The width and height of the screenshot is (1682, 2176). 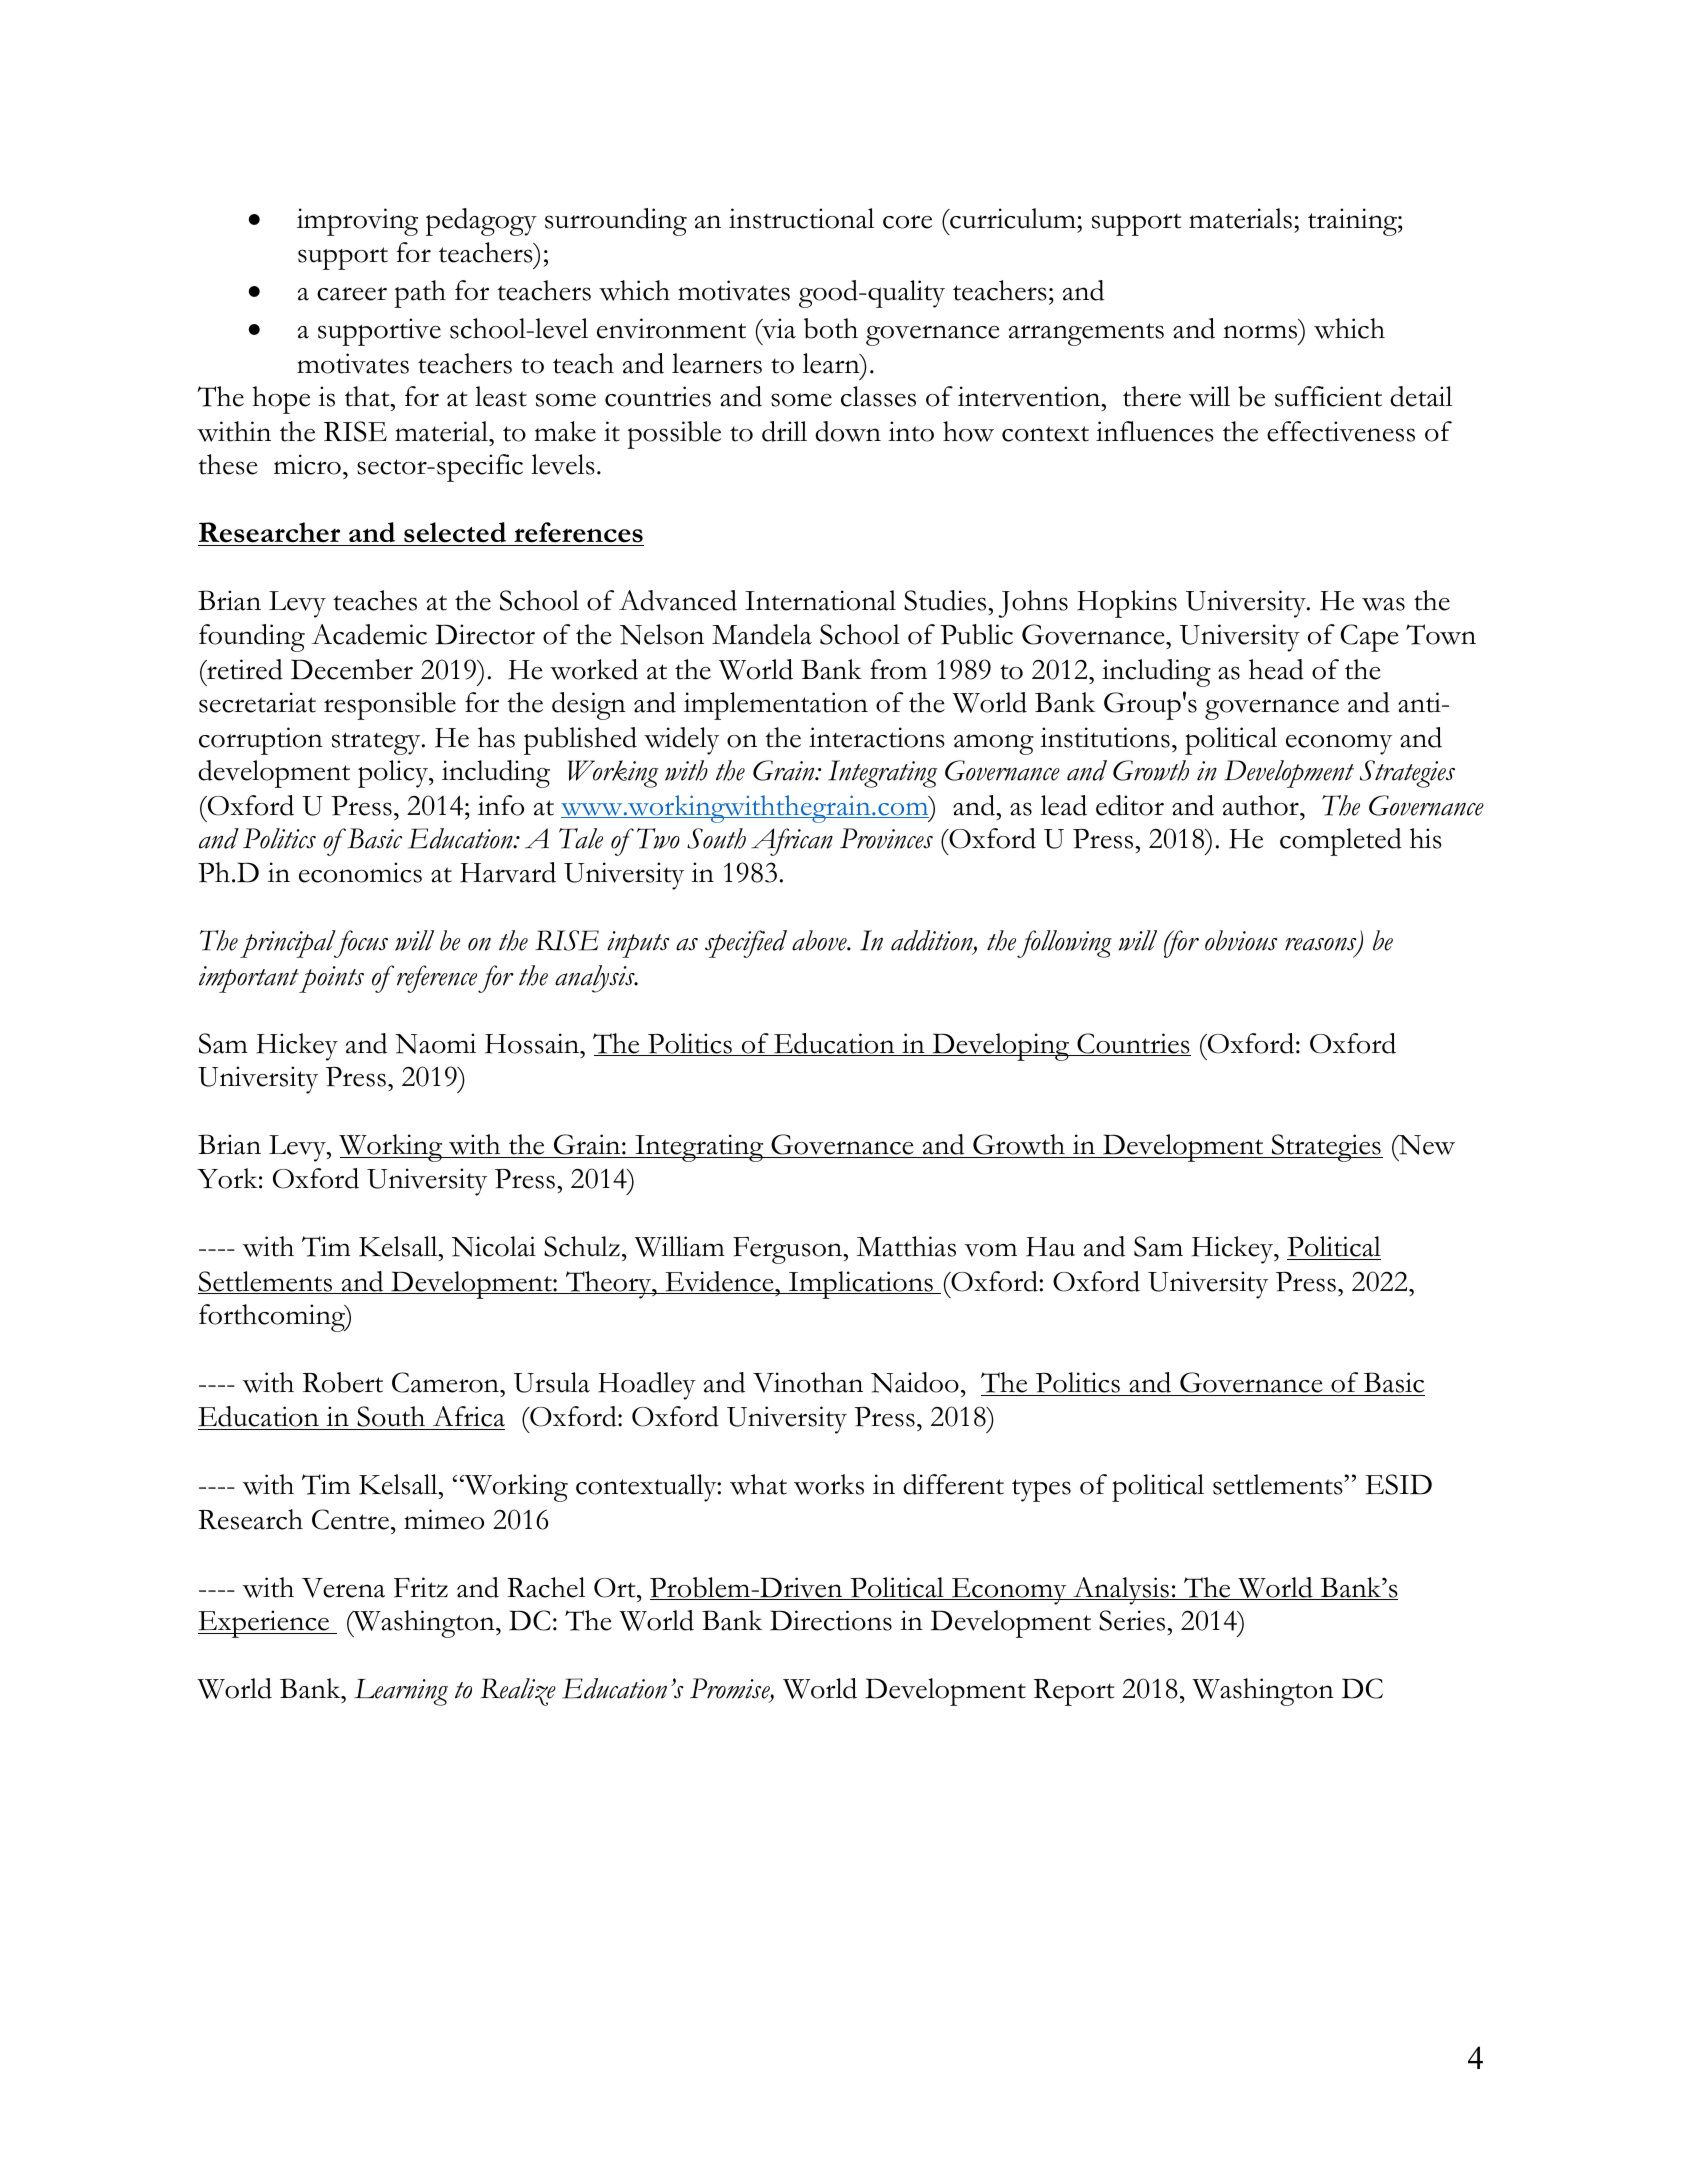 What do you see at coordinates (801, 218) in the screenshot?
I see `instructional` at bounding box center [801, 218].
